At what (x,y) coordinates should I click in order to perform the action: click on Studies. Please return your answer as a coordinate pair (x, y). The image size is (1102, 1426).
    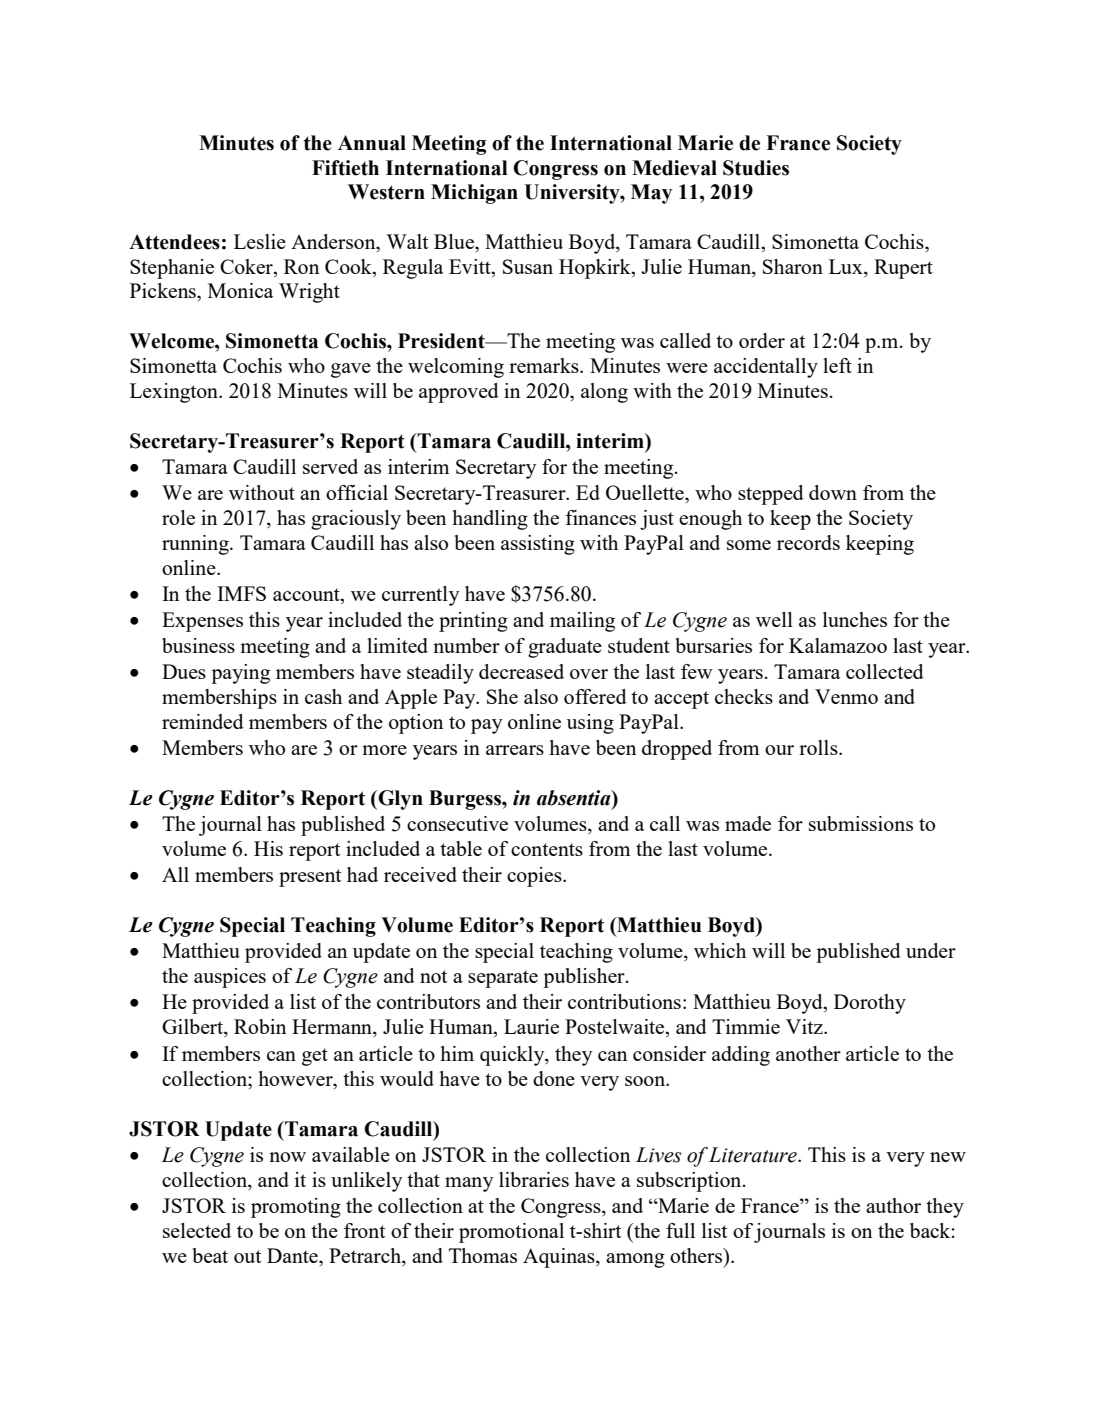
    Looking at the image, I should click on (756, 168).
